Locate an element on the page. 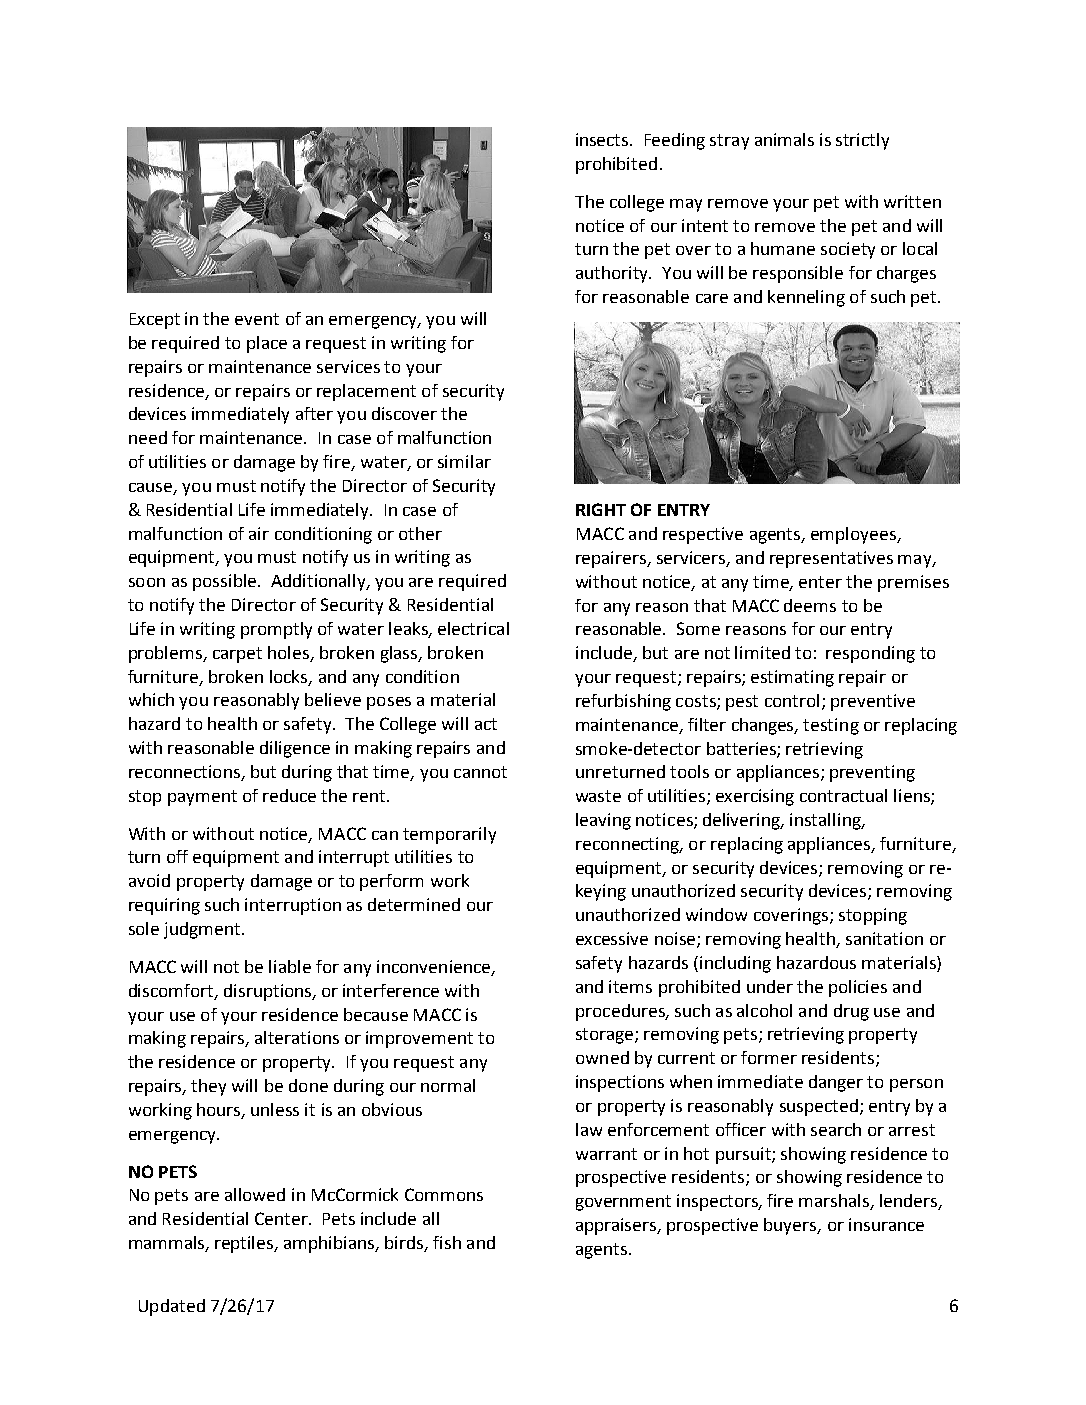 The width and height of the page is (1086, 1405). Feeding is located at coordinates (675, 141).
